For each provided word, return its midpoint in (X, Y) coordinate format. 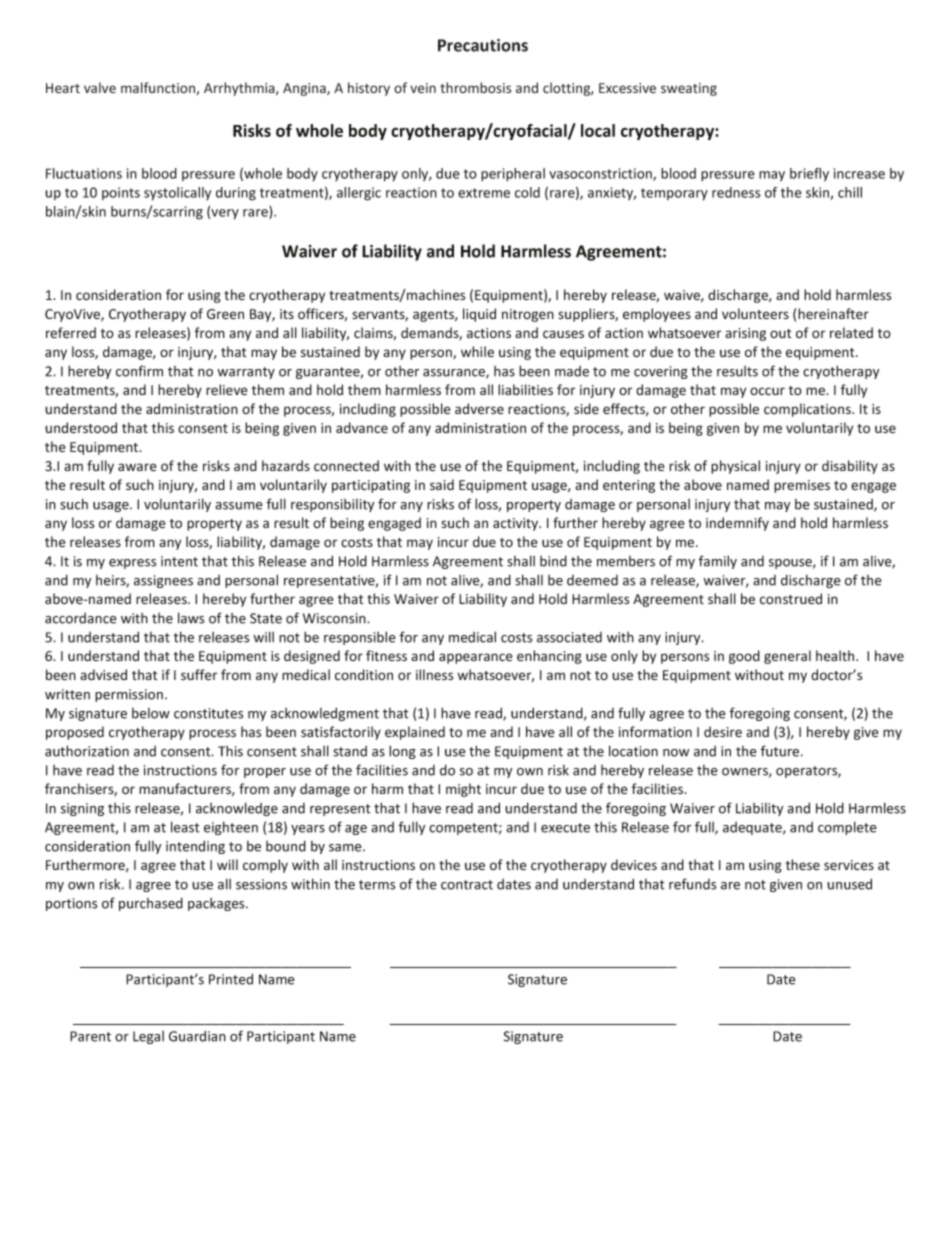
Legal (148, 1037)
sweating (689, 89)
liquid (479, 315)
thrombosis (475, 87)
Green (225, 314)
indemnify (737, 524)
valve (100, 87)
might (463, 790)
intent (179, 561)
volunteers (755, 313)
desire (723, 731)
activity (517, 524)
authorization (87, 751)
